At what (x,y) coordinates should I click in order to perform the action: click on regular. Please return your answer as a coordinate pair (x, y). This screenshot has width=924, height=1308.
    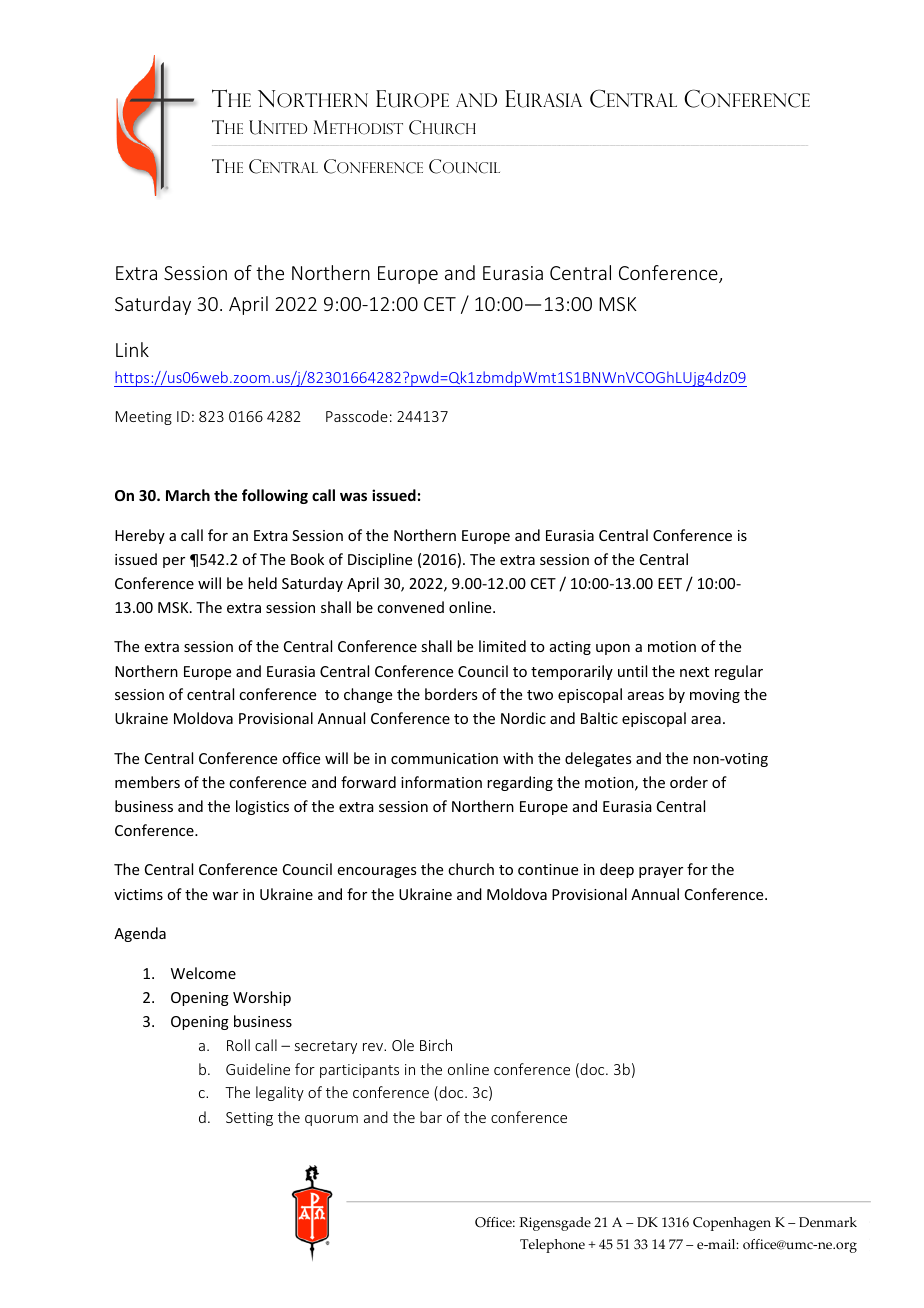
    Looking at the image, I should click on (739, 672).
